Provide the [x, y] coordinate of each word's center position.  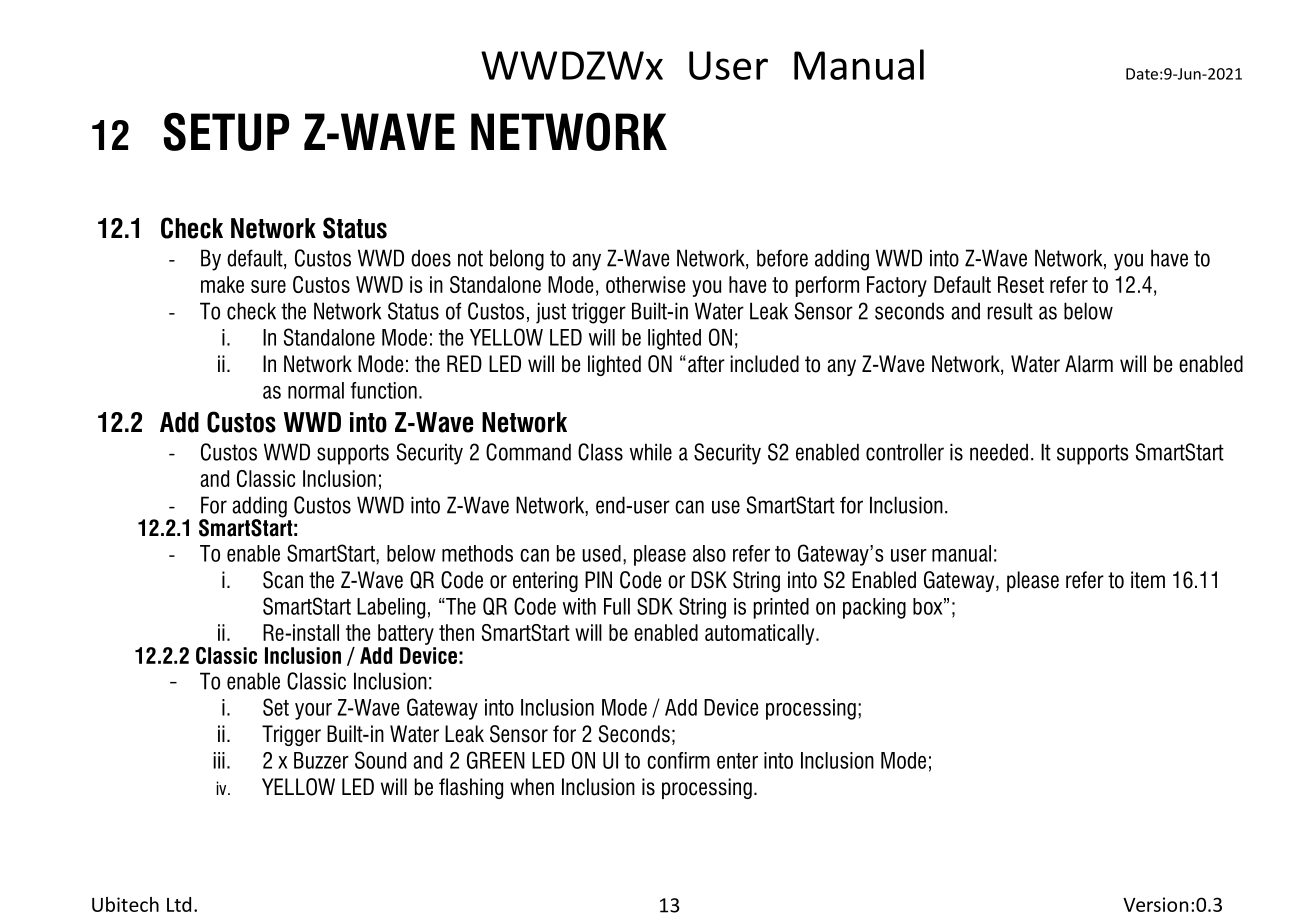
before [782, 258]
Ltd [179, 904]
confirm [678, 760]
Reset [1021, 284]
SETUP [226, 131]
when [532, 787]
